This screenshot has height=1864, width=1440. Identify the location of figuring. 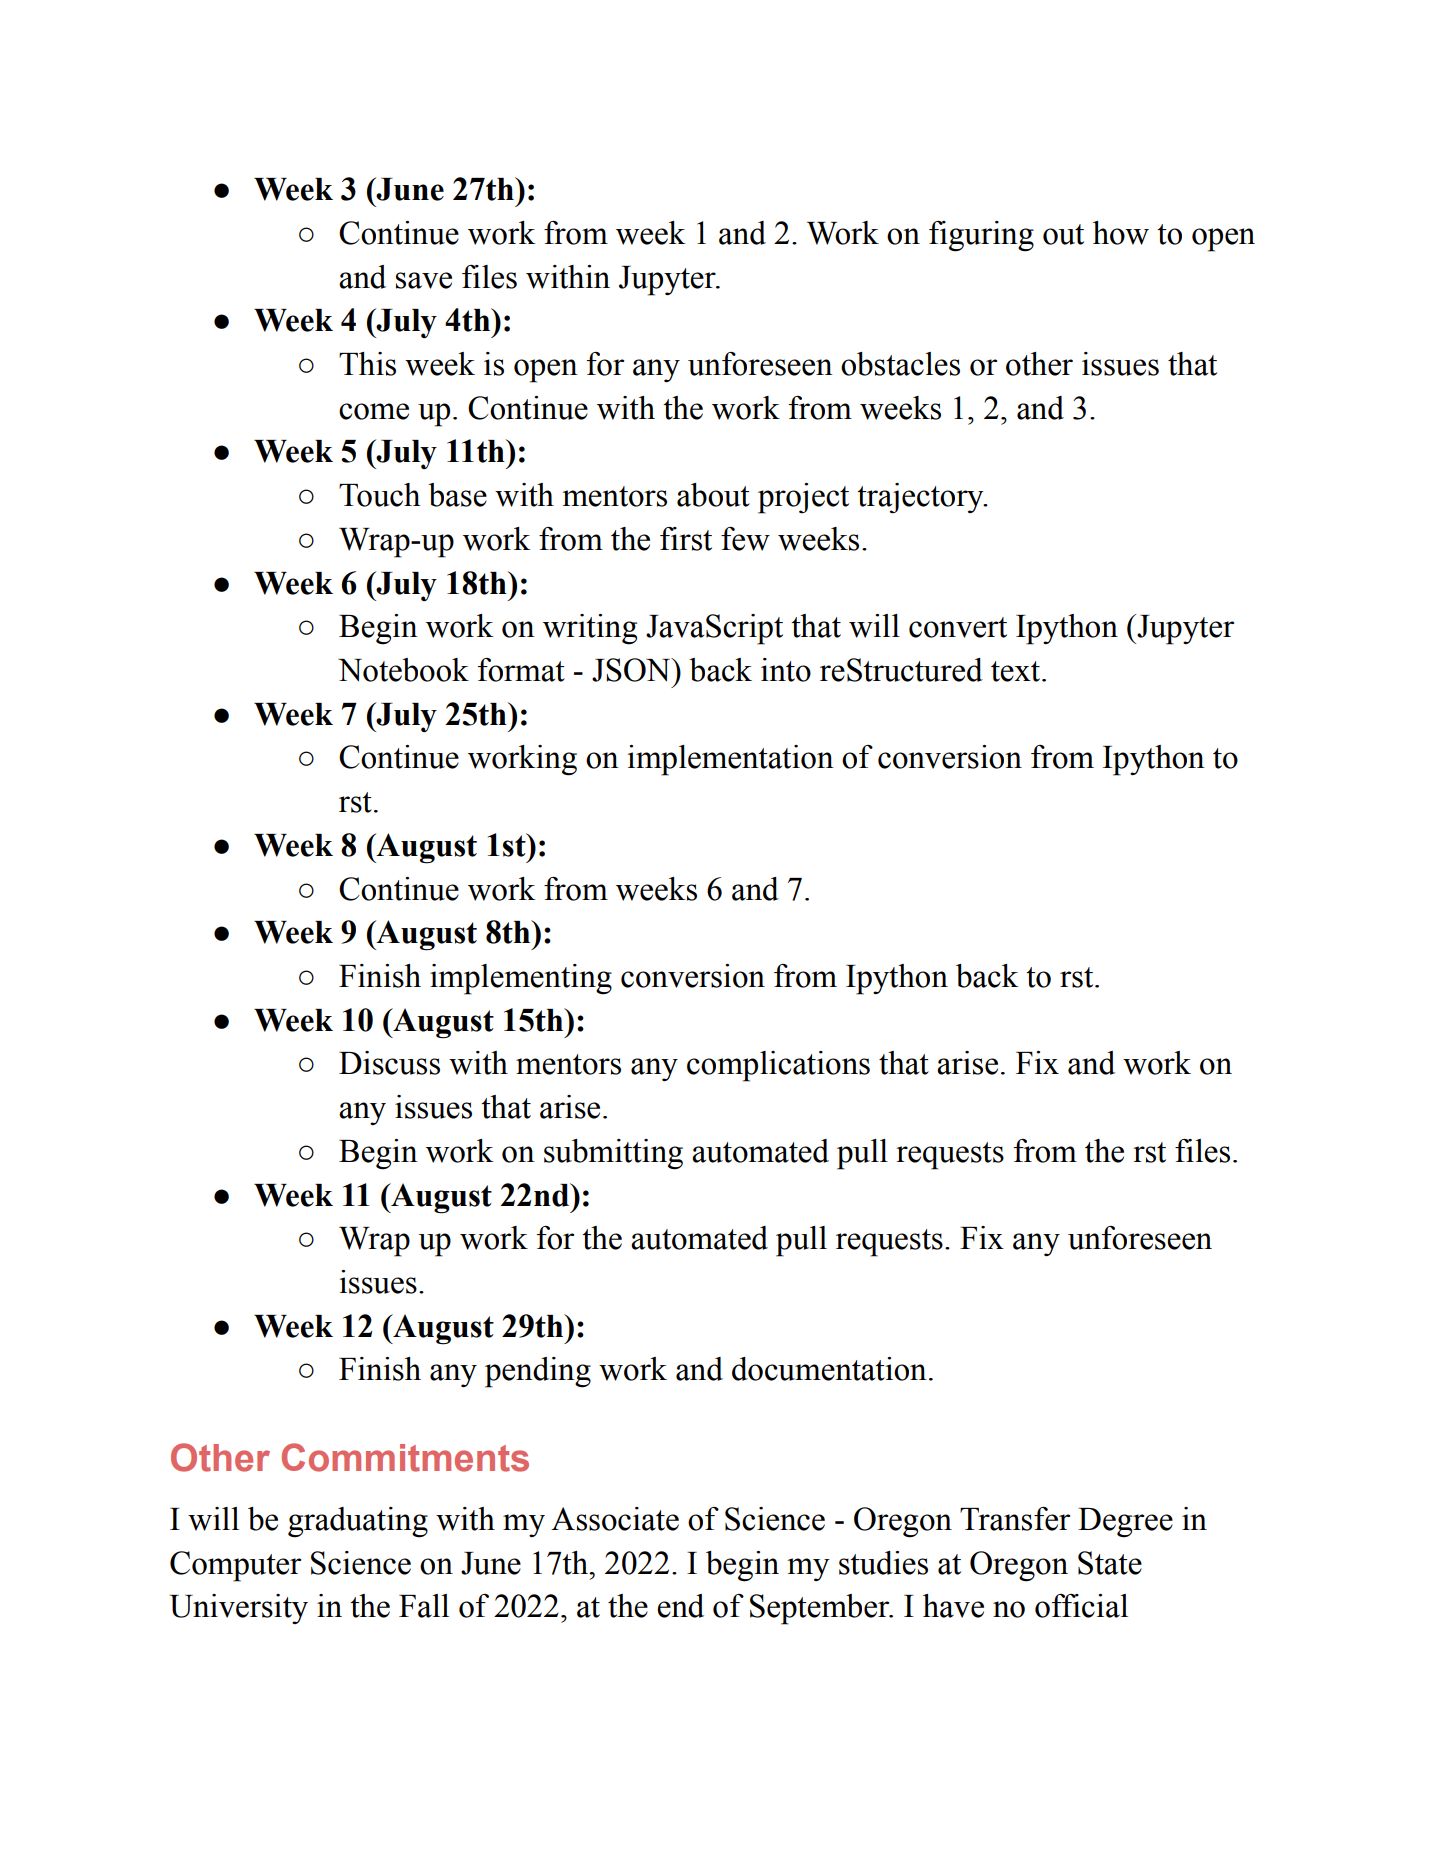
(981, 236).
